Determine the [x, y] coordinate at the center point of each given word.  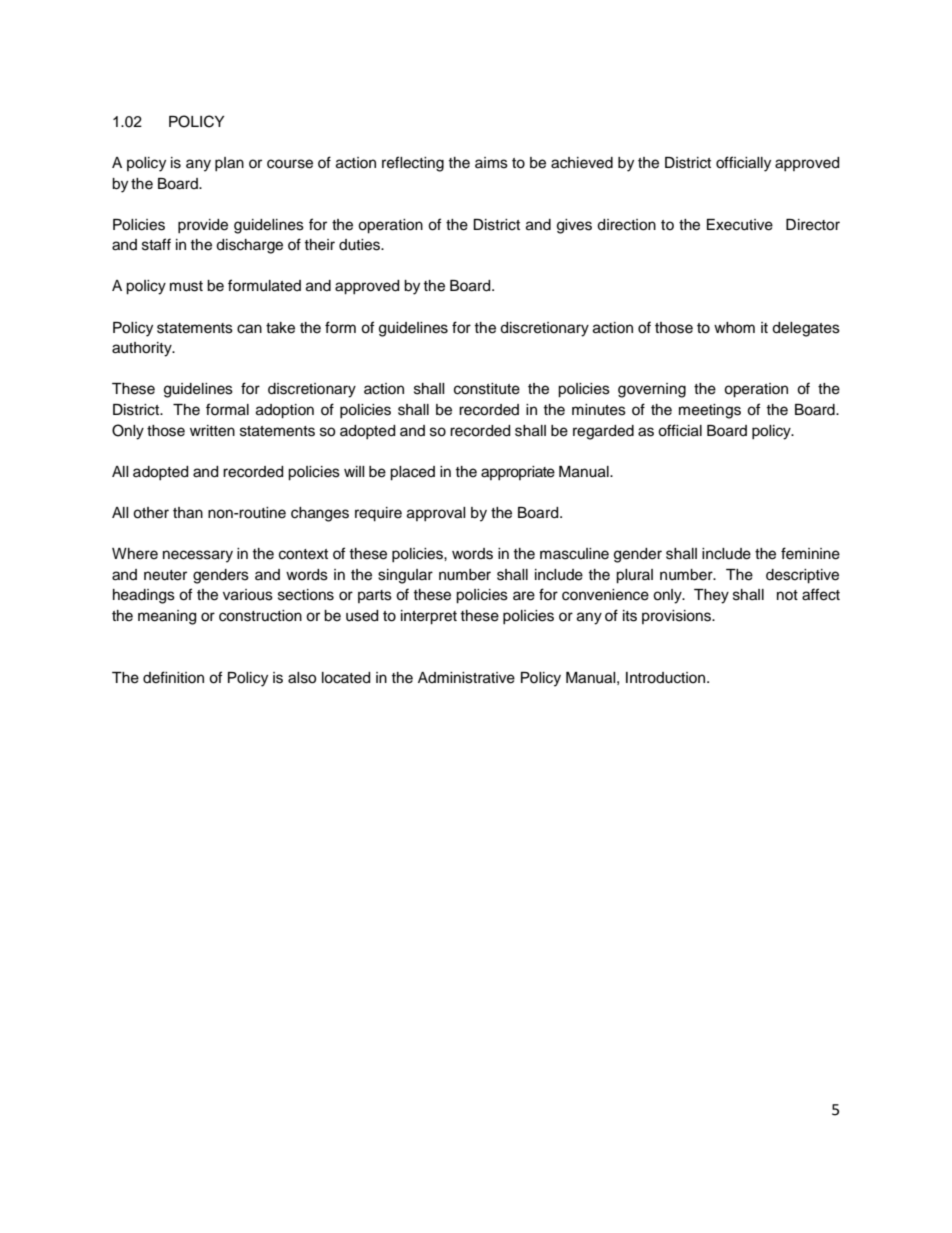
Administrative [466, 678]
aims [491, 163]
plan [229, 164]
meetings [710, 411]
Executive [740, 225]
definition [173, 677]
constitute [487, 389]
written [212, 431]
